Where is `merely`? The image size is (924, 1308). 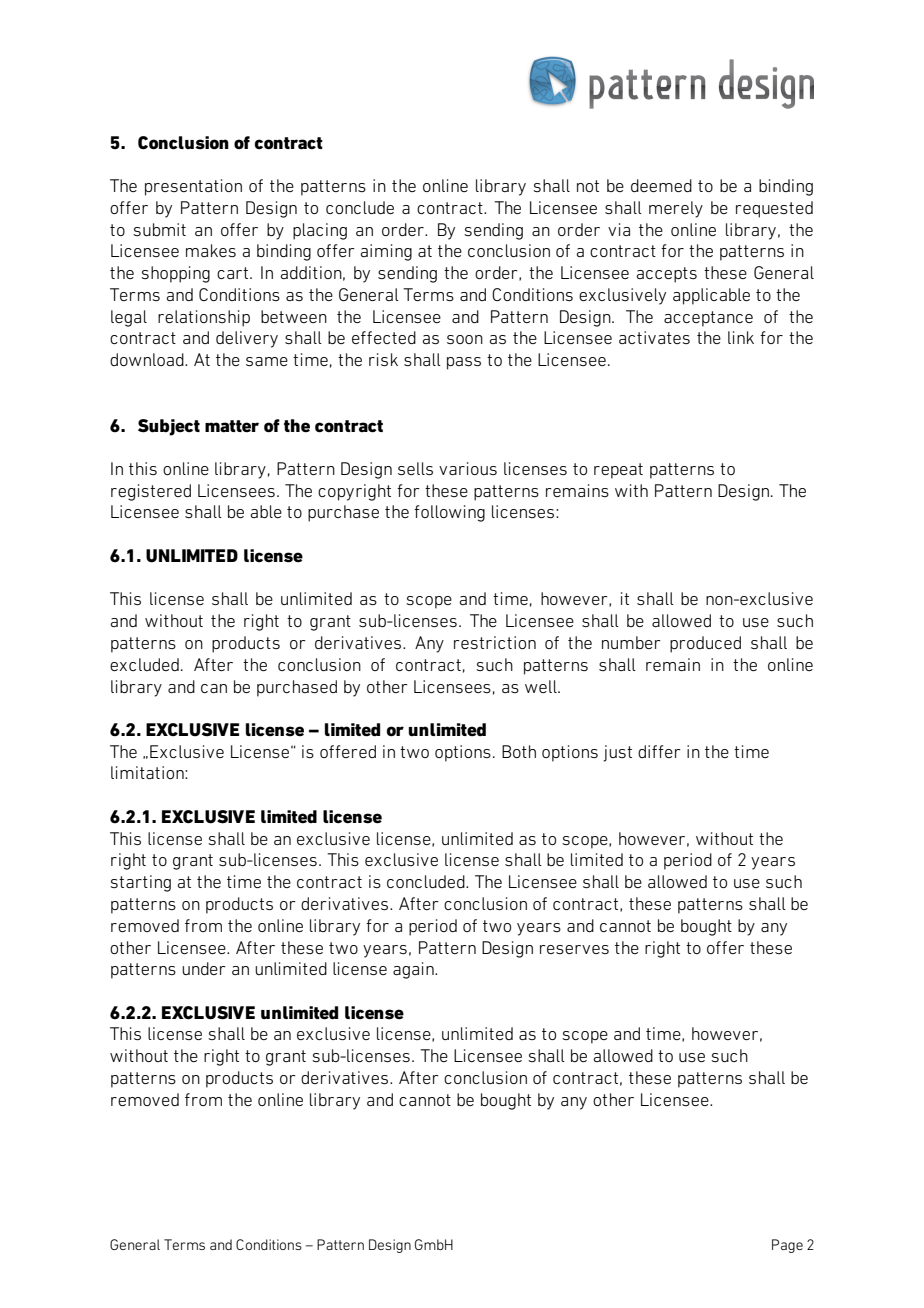
merely is located at coordinates (676, 209).
